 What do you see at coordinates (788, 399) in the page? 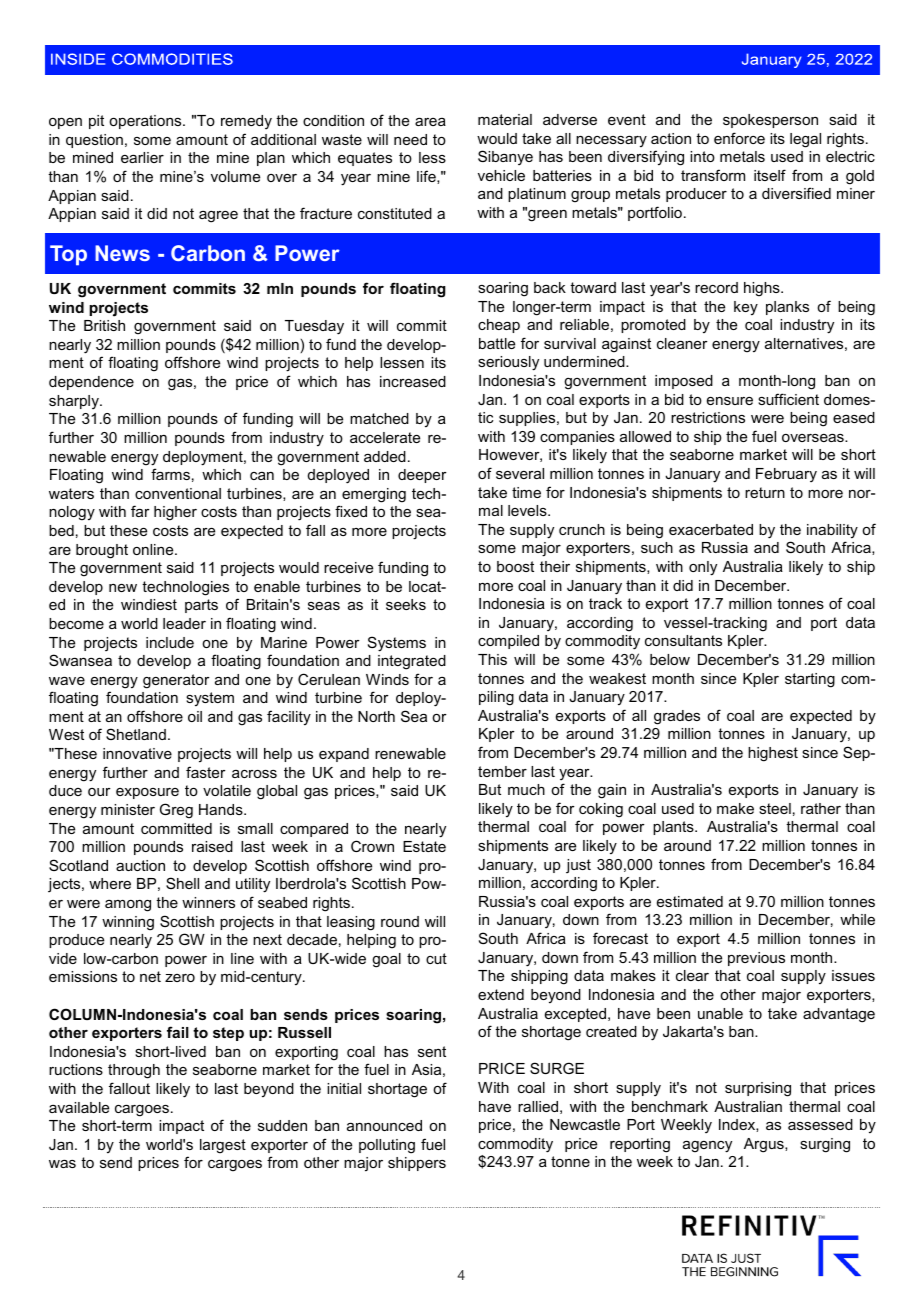
I see `sufficient` at bounding box center [788, 399].
